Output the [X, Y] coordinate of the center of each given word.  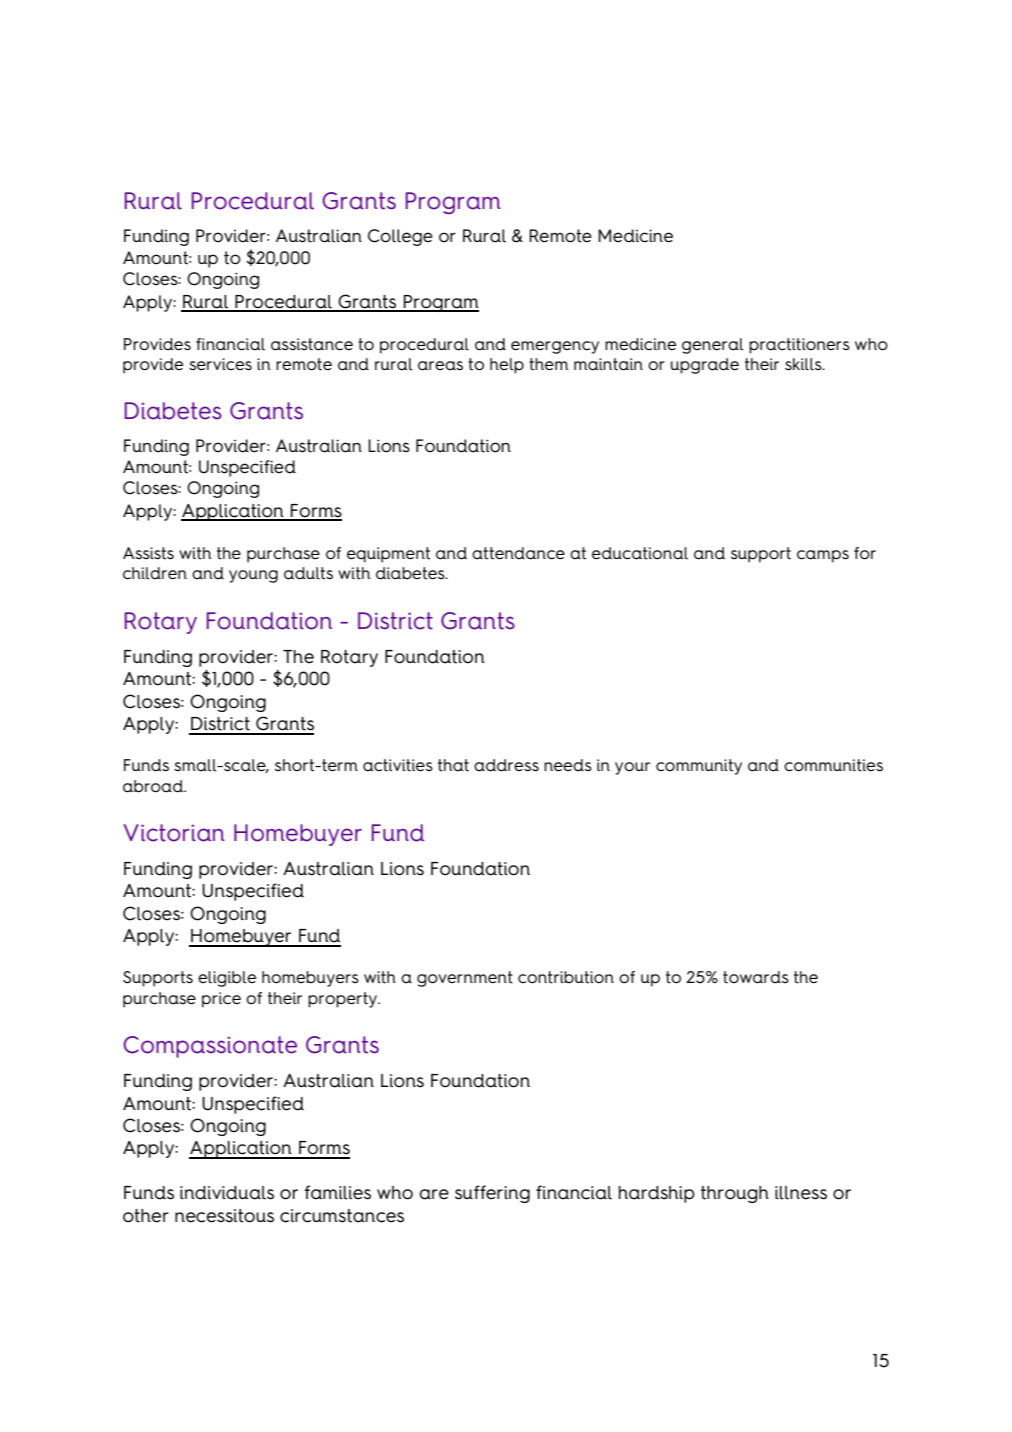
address [506, 765]
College [400, 237]
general [713, 346]
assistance [312, 344]
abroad [154, 786]
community [699, 767]
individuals [227, 1193]
